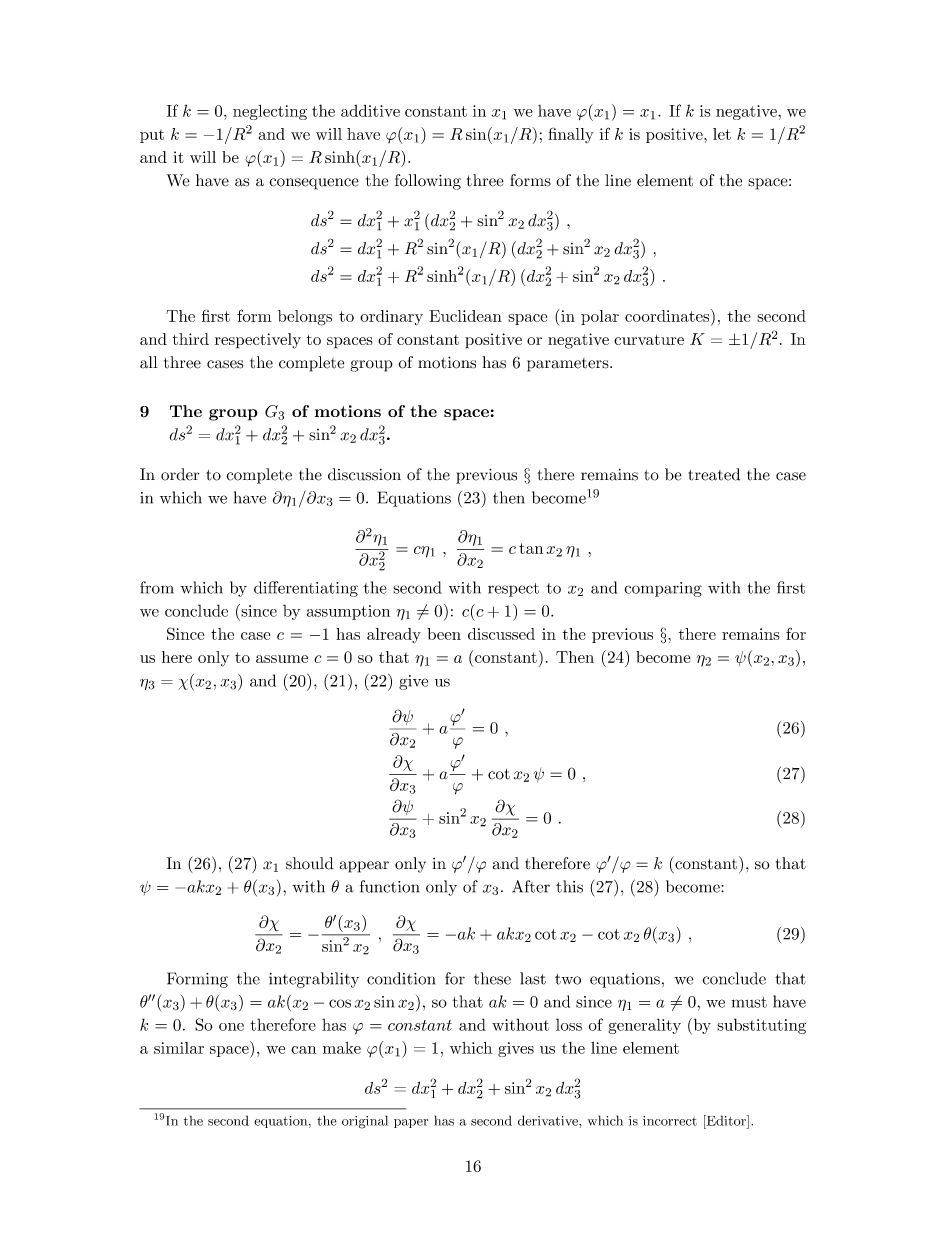 The image size is (952, 1233). Describe the element at coordinates (411, 1123) in the page. I see `paper` at that location.
